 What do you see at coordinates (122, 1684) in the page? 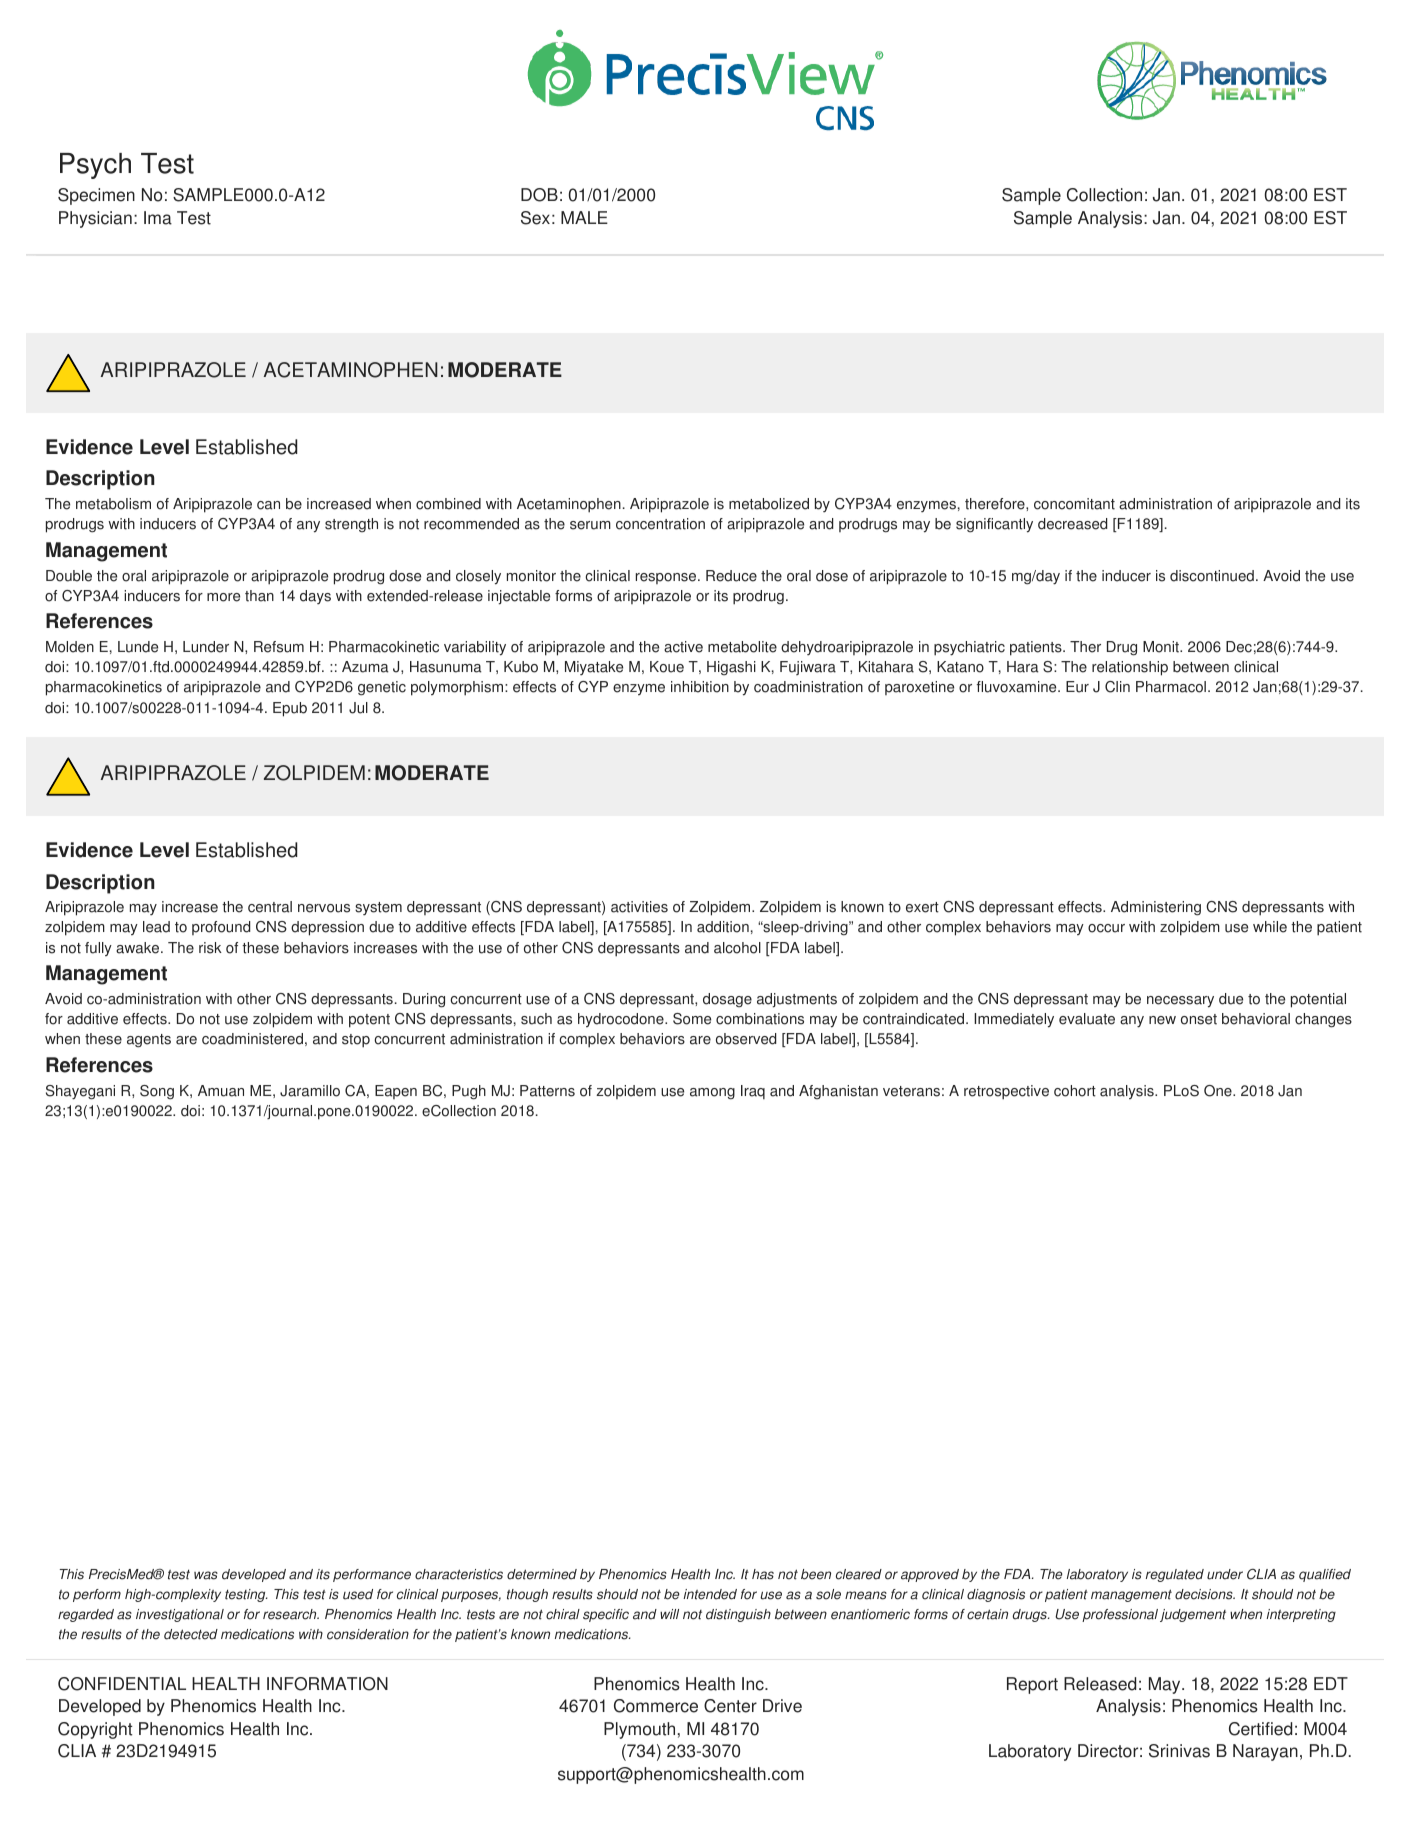
I see `CONFIDENTIAL` at bounding box center [122, 1684].
